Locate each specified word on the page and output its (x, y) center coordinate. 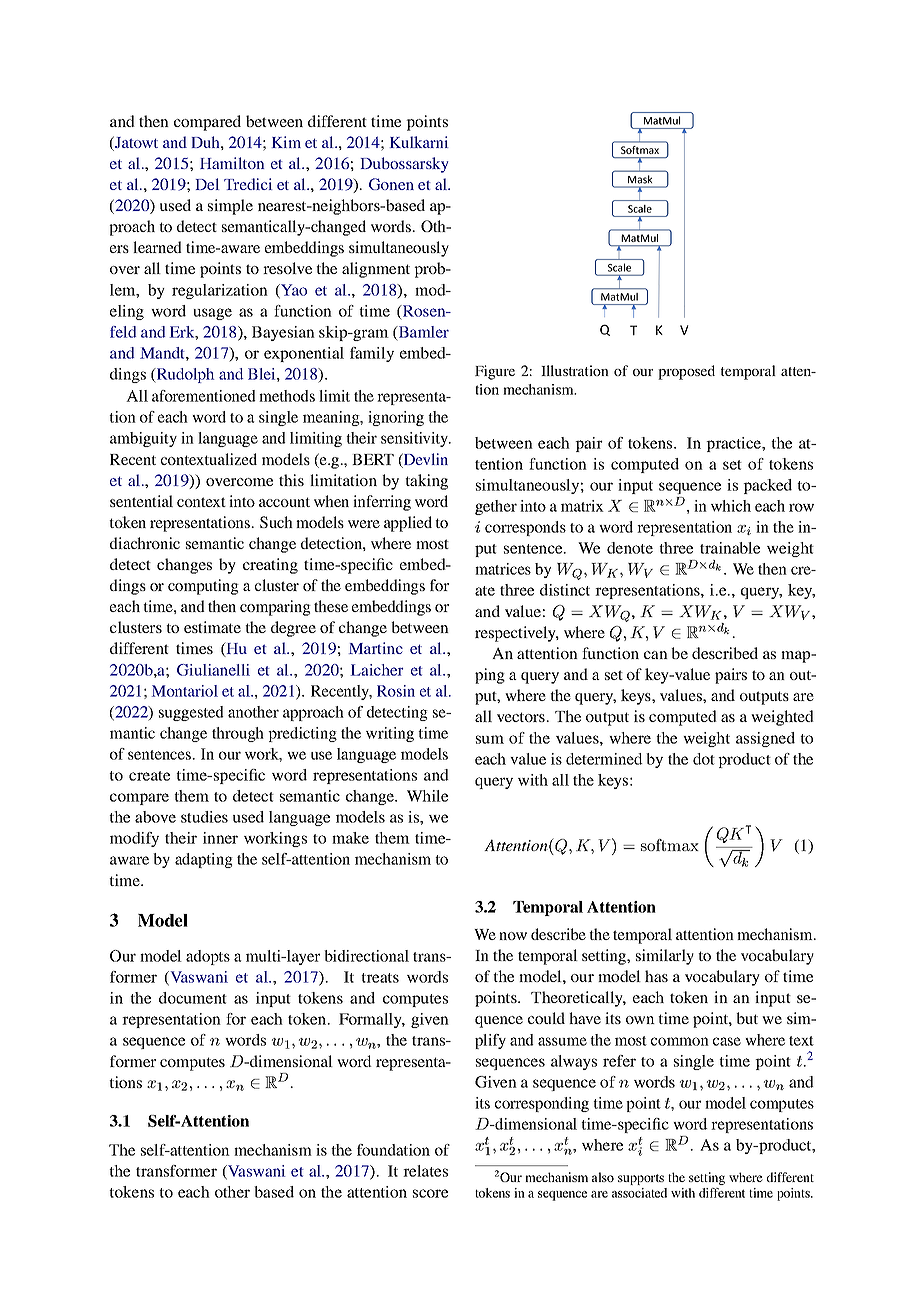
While (427, 796)
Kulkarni (419, 142)
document (193, 998)
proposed (686, 372)
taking (426, 482)
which (731, 506)
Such (276, 522)
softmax (670, 845)
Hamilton (232, 163)
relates (425, 1171)
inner (220, 838)
